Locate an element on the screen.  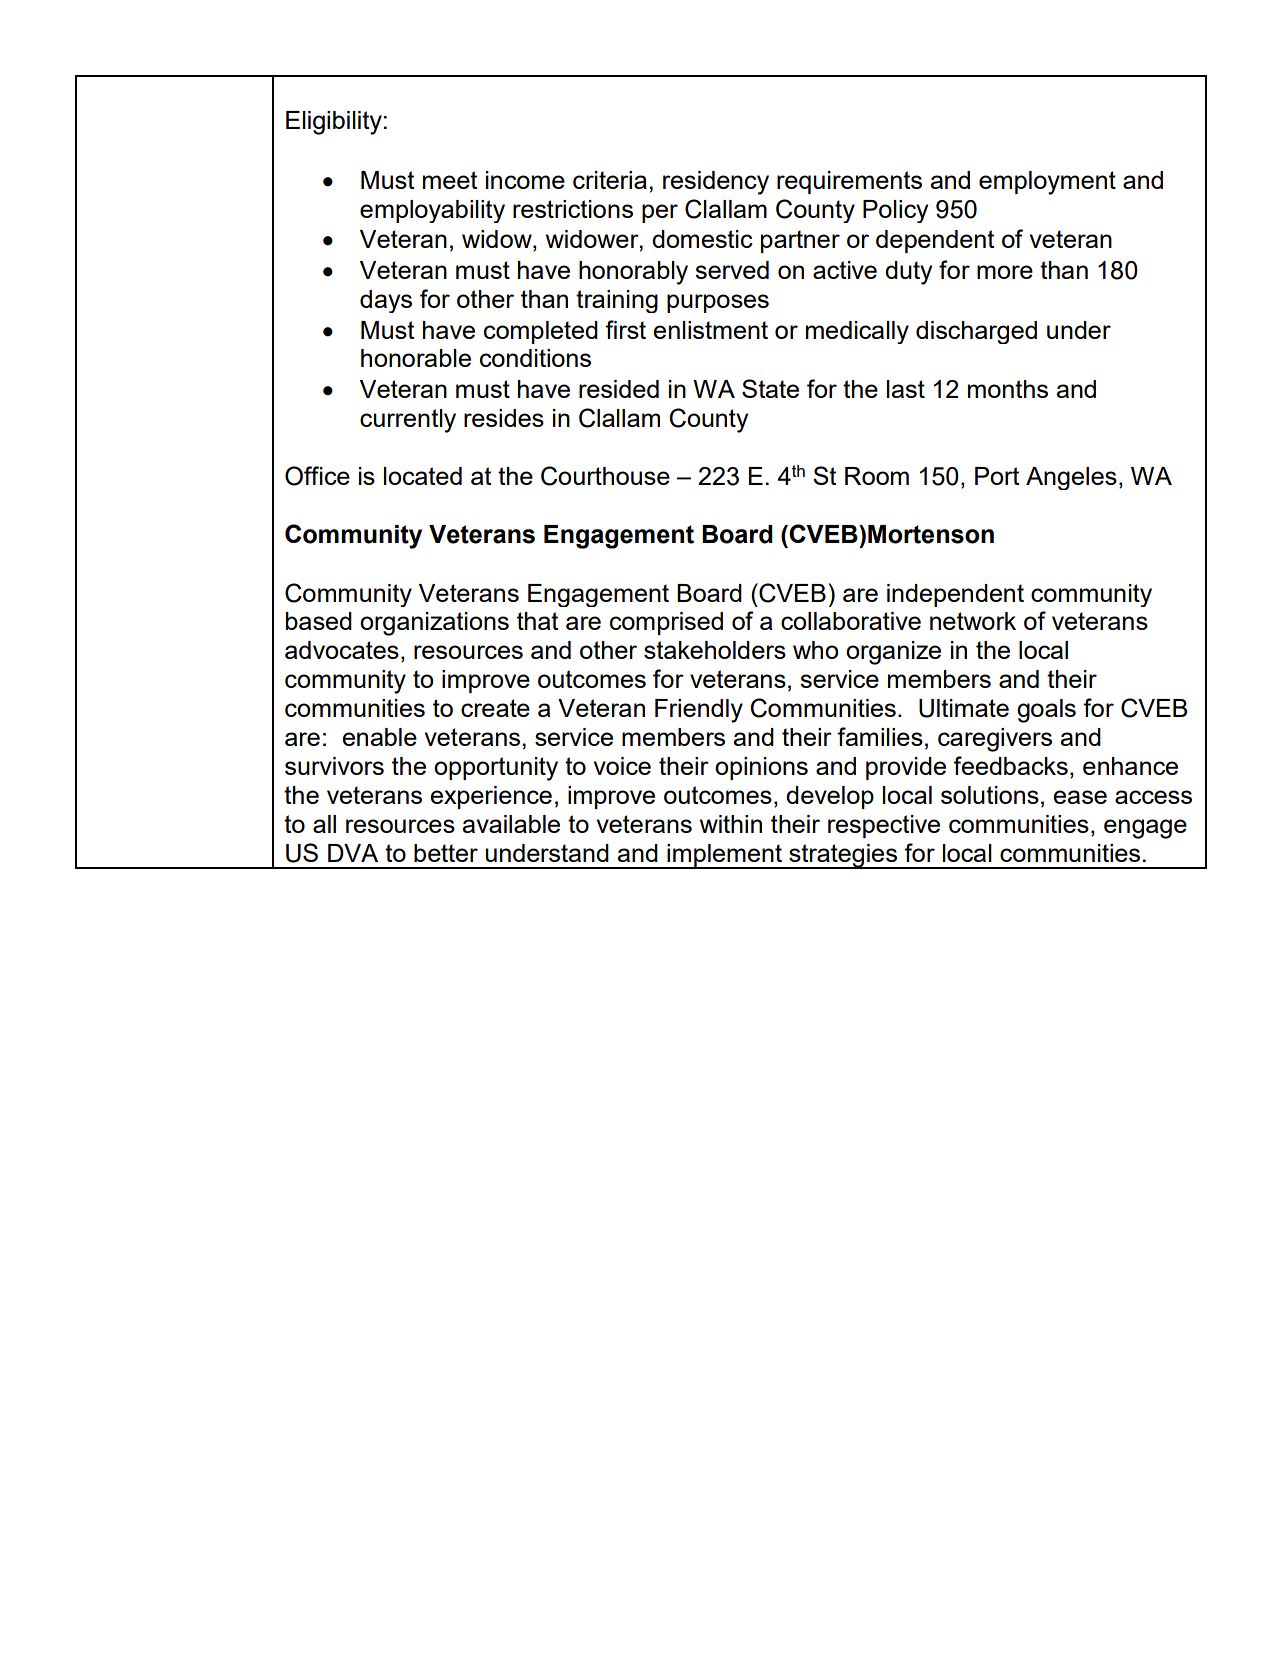
residency is located at coordinates (716, 183).
